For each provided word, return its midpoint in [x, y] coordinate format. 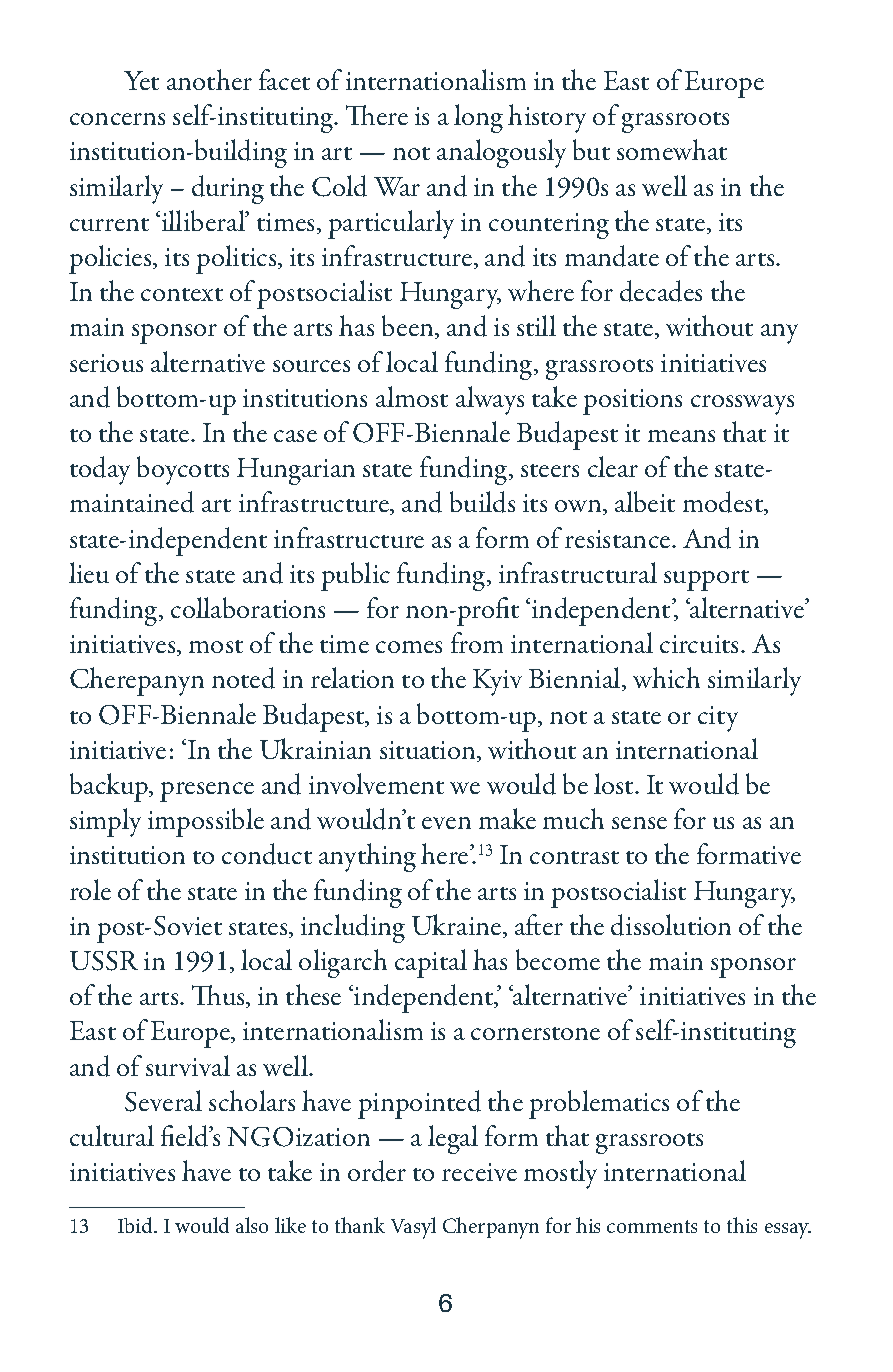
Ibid [136, 1225]
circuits [701, 644]
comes [409, 647]
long [478, 118]
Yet [141, 80]
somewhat [672, 149]
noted [243, 678]
